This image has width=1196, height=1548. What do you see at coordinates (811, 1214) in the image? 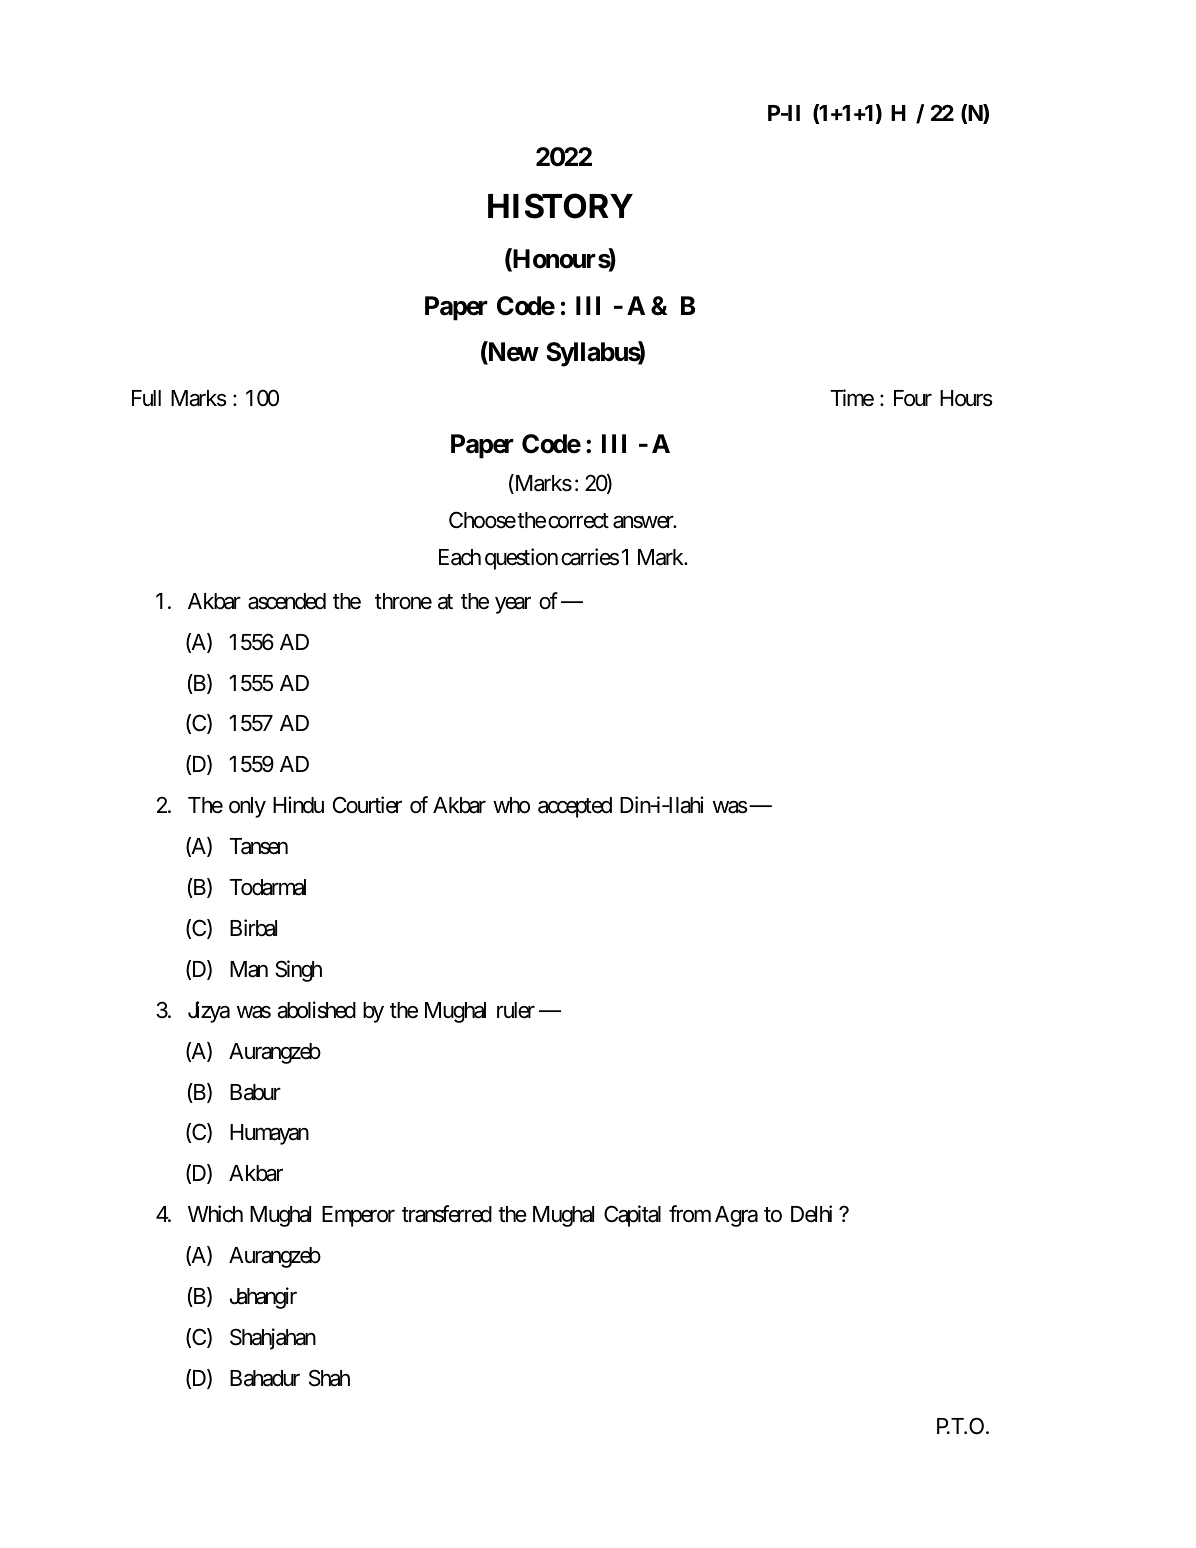
I see `Delhi` at bounding box center [811, 1214].
